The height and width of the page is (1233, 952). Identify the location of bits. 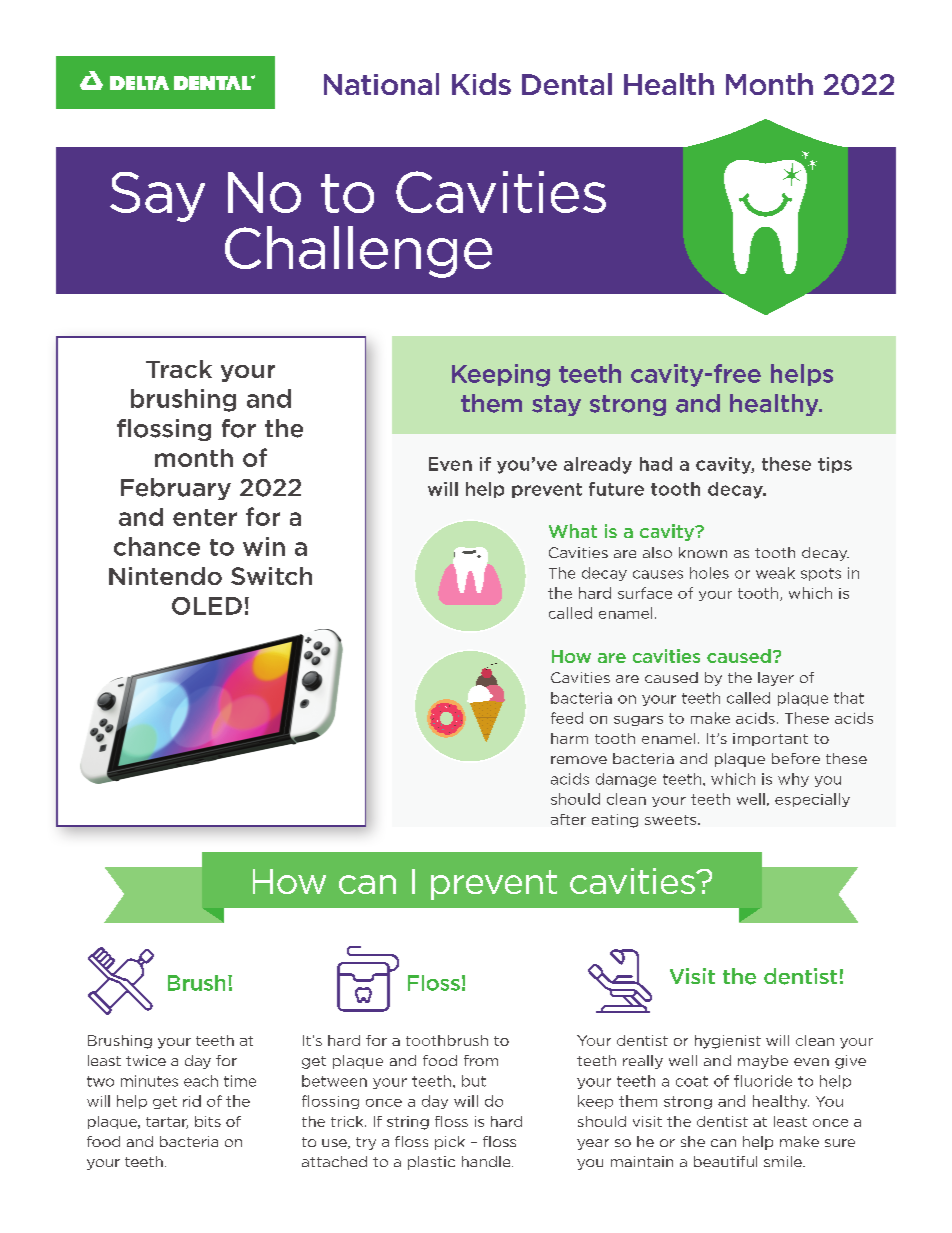
(208, 1121).
